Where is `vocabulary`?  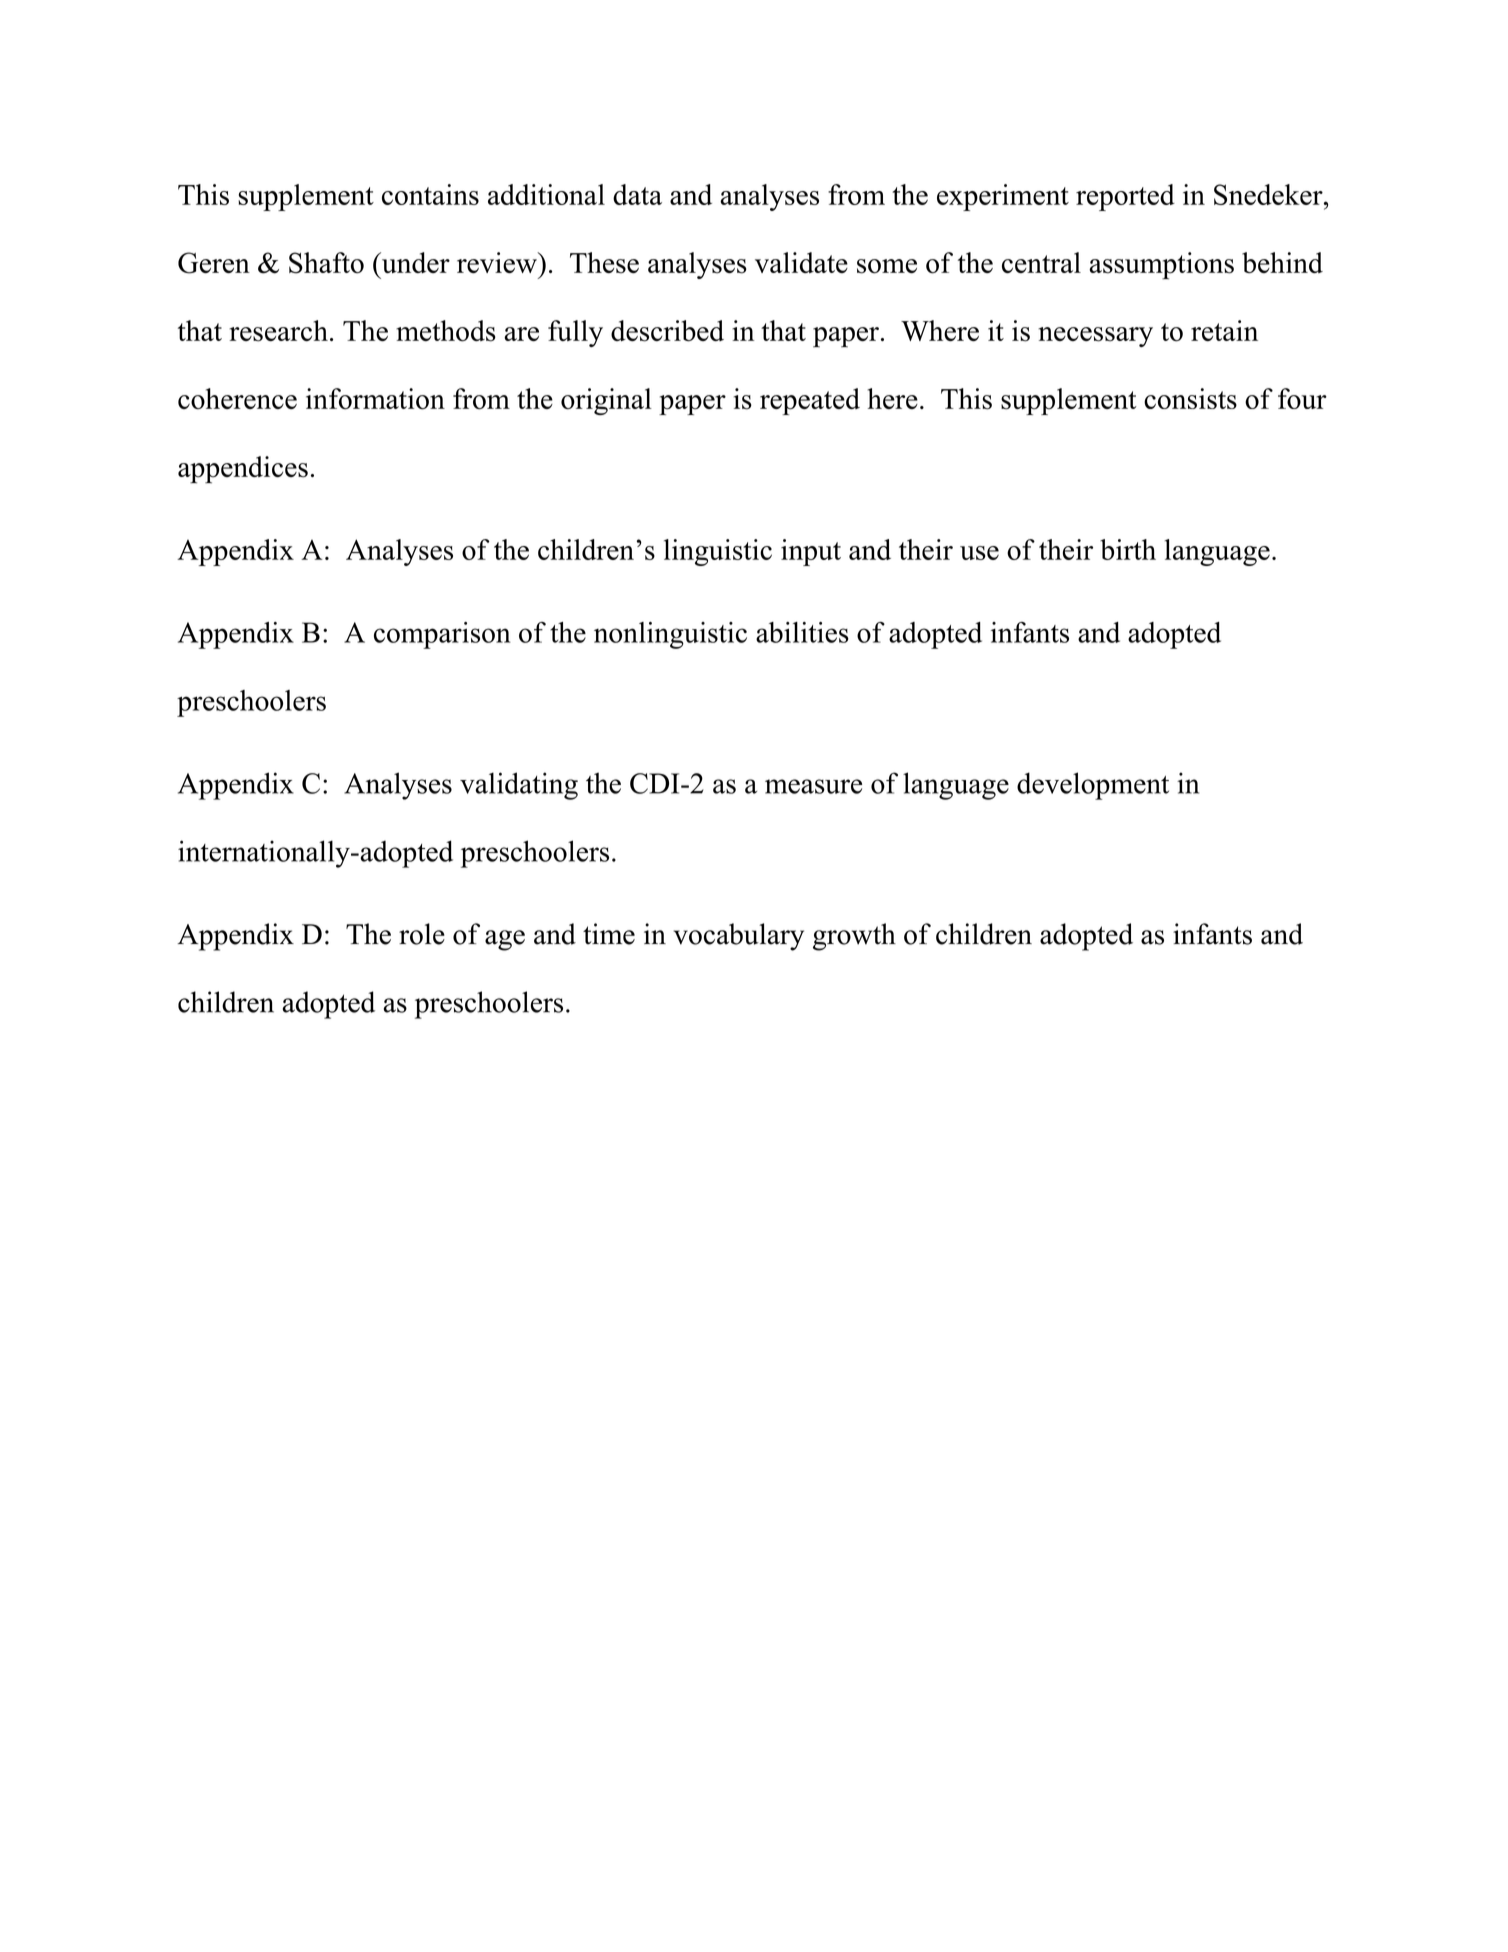 vocabulary is located at coordinates (738, 937).
